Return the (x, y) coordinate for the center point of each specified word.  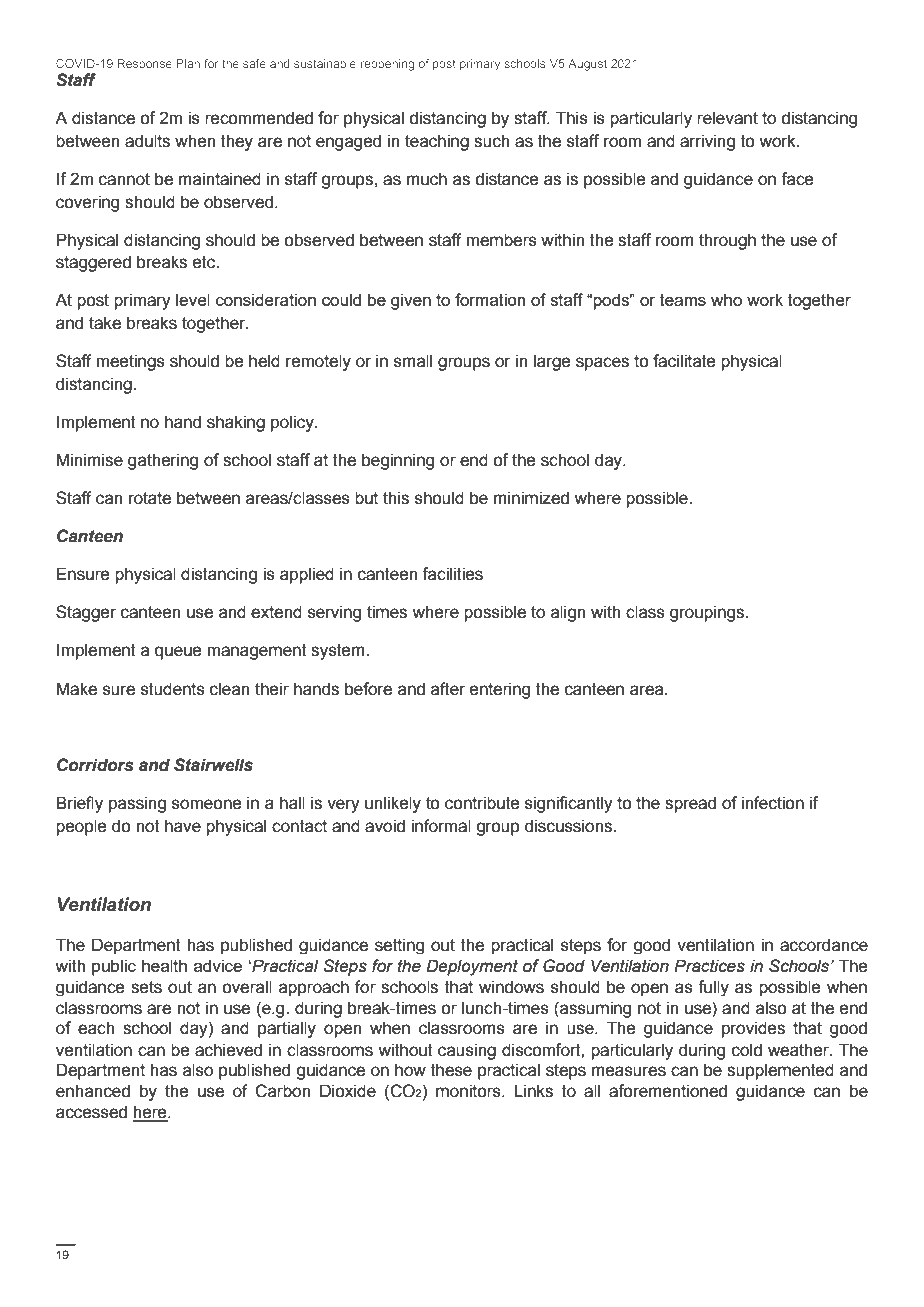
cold (747, 1050)
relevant (727, 118)
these (451, 1070)
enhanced (93, 1091)
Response (144, 64)
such (491, 141)
